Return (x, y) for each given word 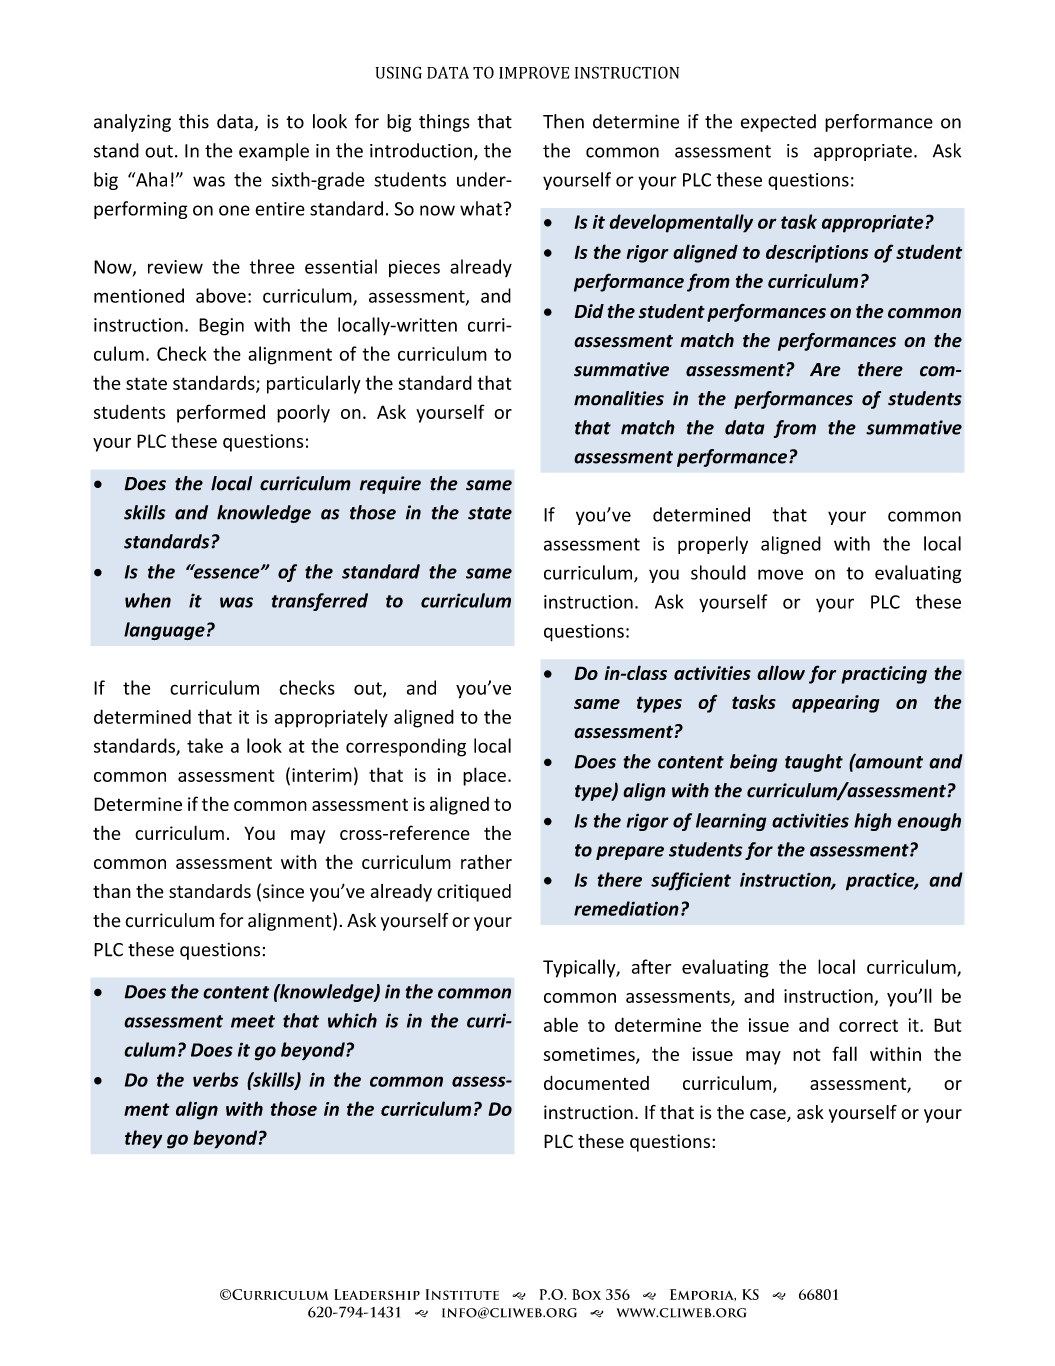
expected (778, 123)
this (194, 121)
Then (563, 121)
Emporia (703, 1295)
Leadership (377, 1294)
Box (586, 1294)
